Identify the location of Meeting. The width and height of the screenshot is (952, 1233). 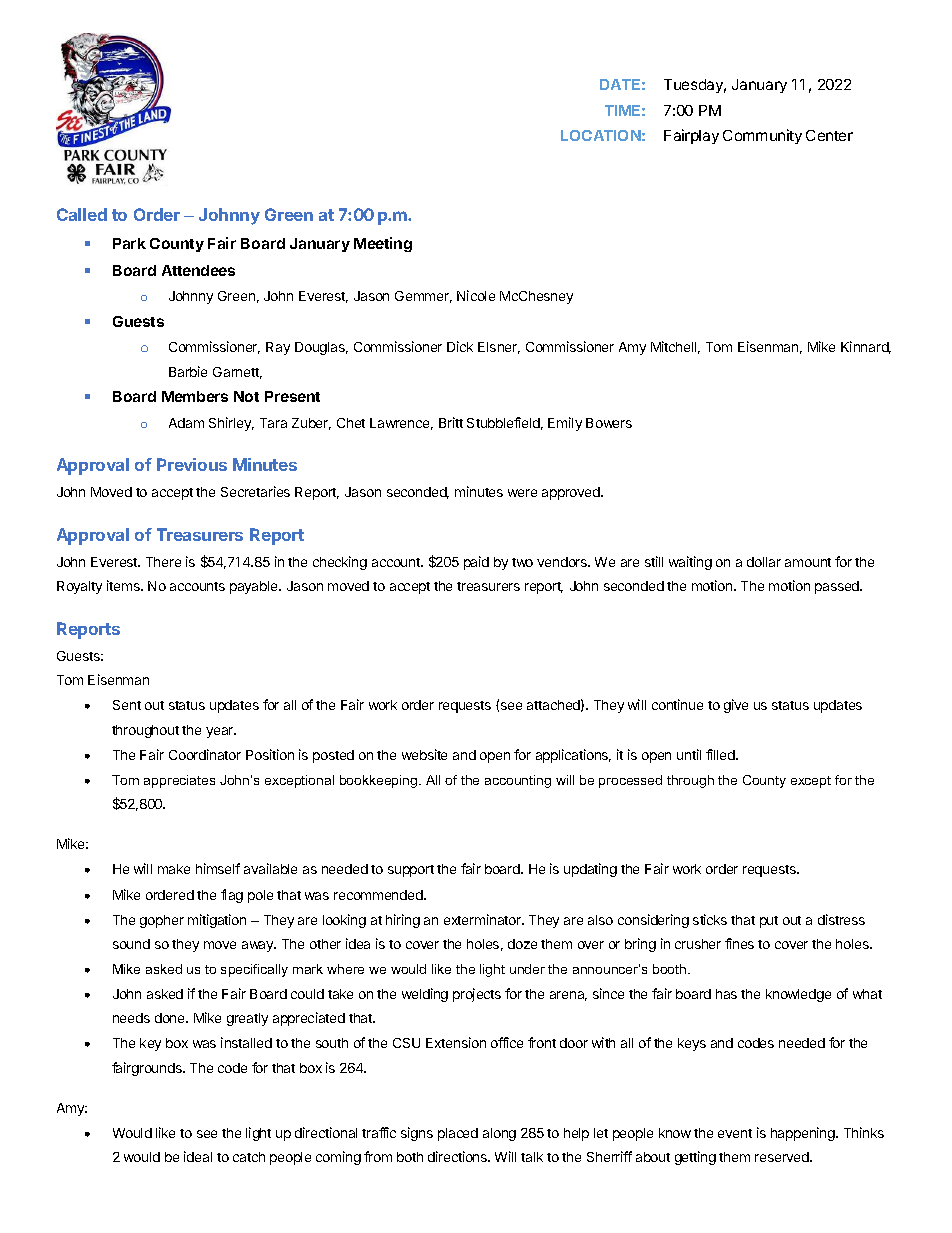
(383, 244).
